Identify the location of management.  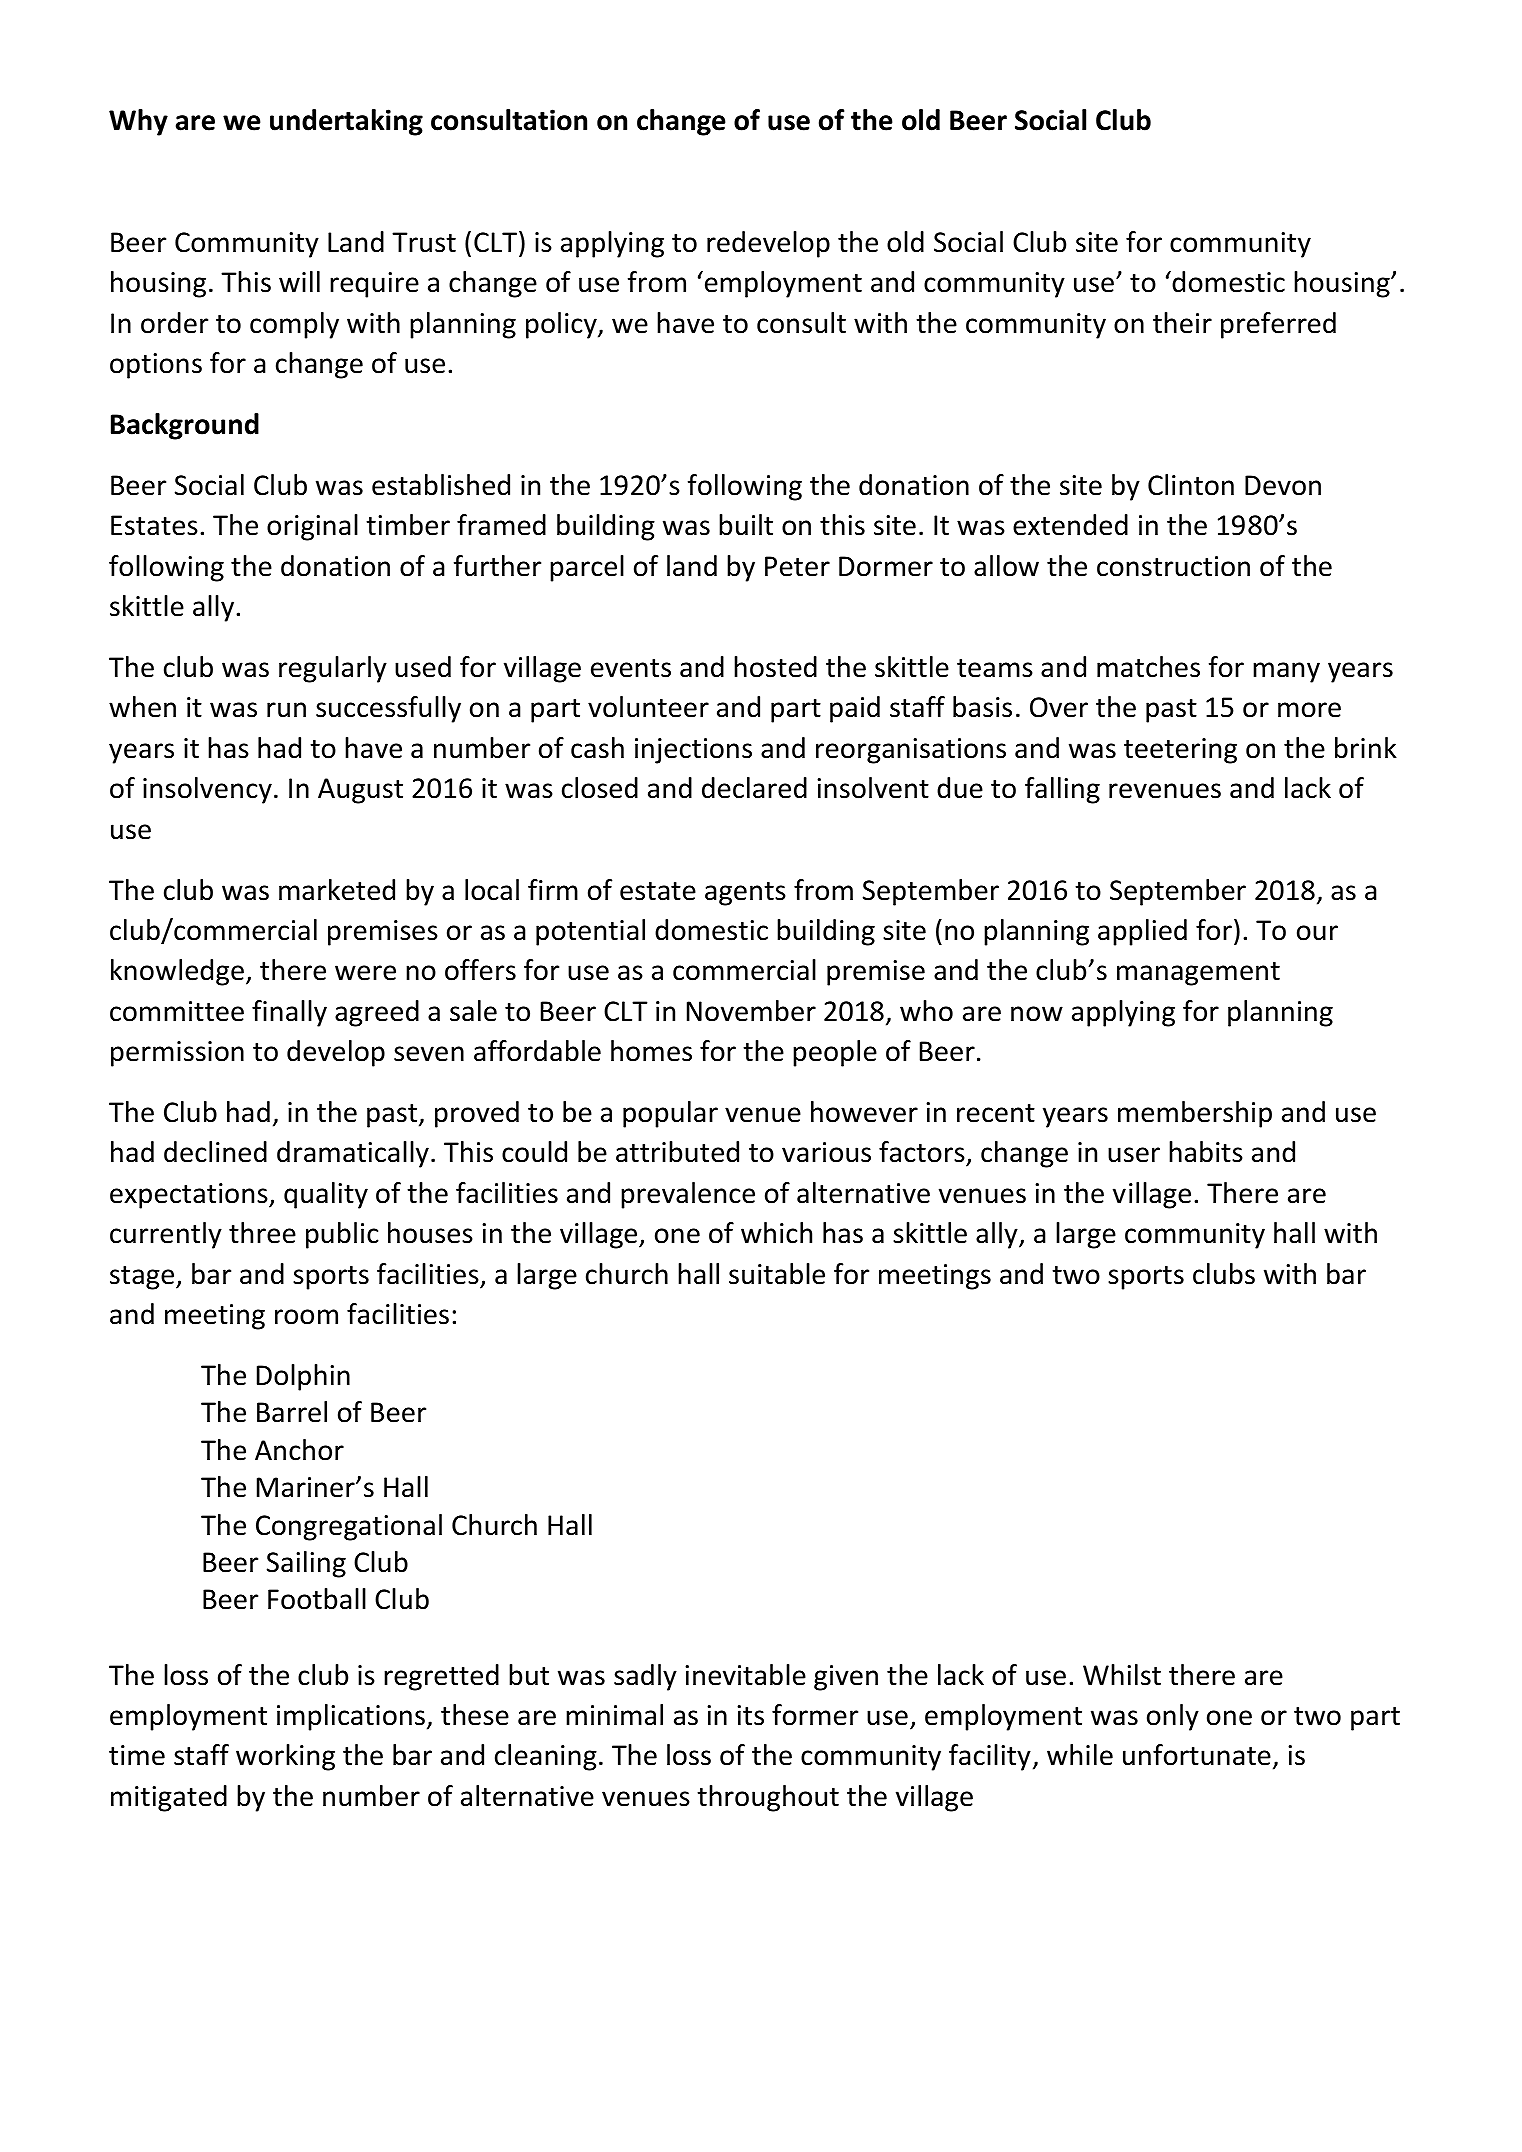
(1198, 974).
